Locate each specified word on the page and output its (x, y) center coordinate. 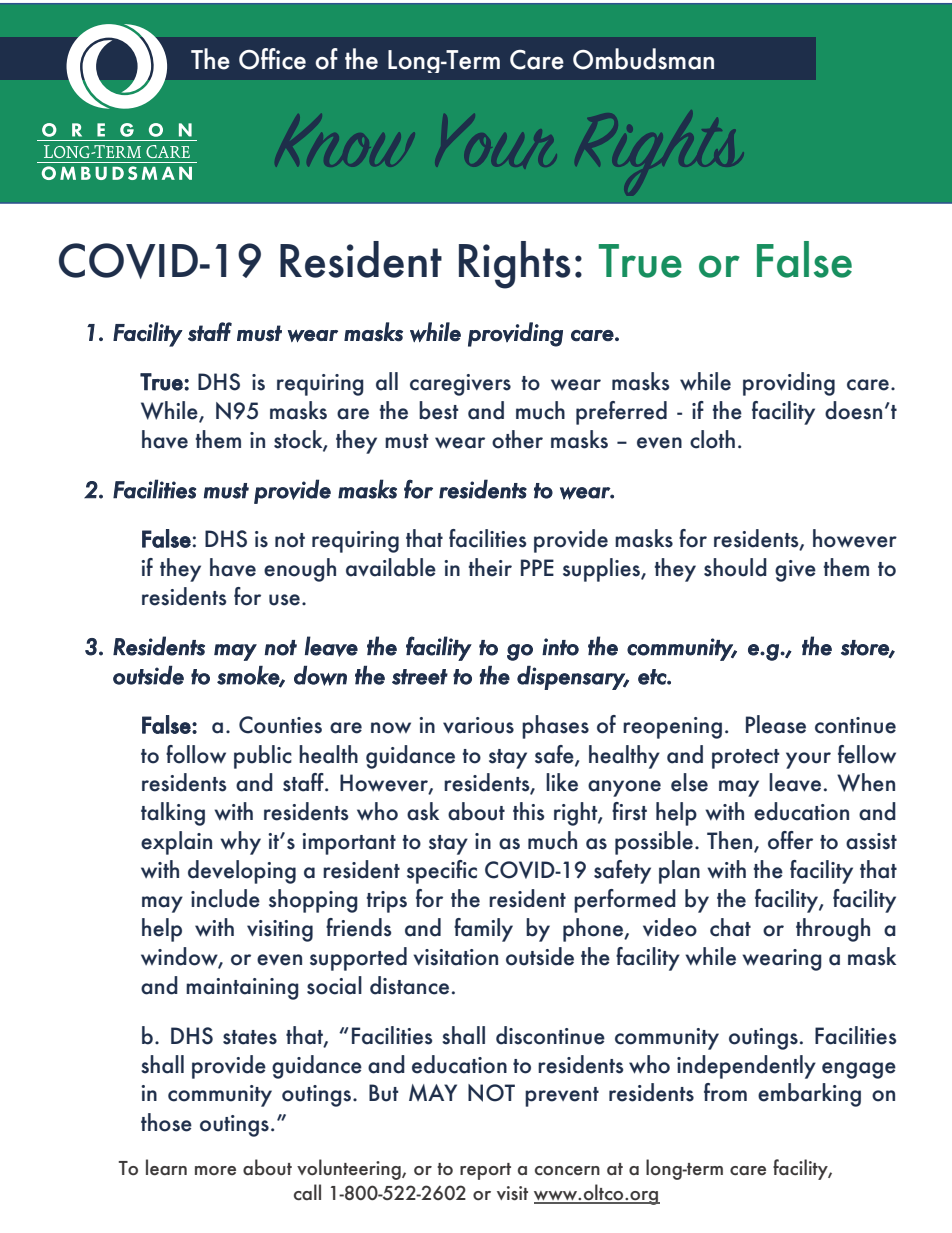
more (215, 1170)
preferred (621, 413)
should (735, 567)
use (284, 600)
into (560, 647)
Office (272, 59)
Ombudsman (643, 59)
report (485, 1171)
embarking (809, 1095)
